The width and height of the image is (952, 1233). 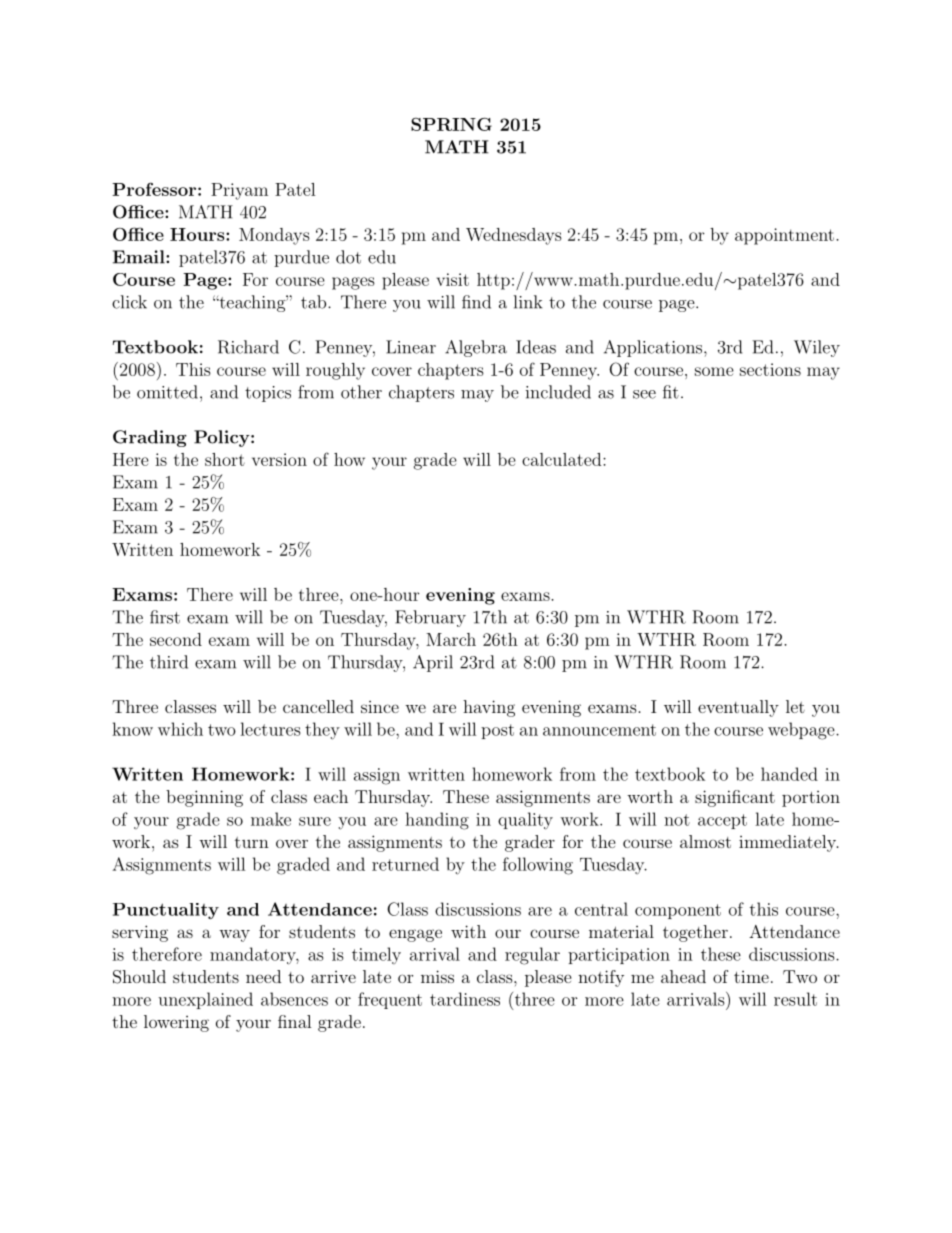 I want to click on tardiness, so click(x=465, y=999).
